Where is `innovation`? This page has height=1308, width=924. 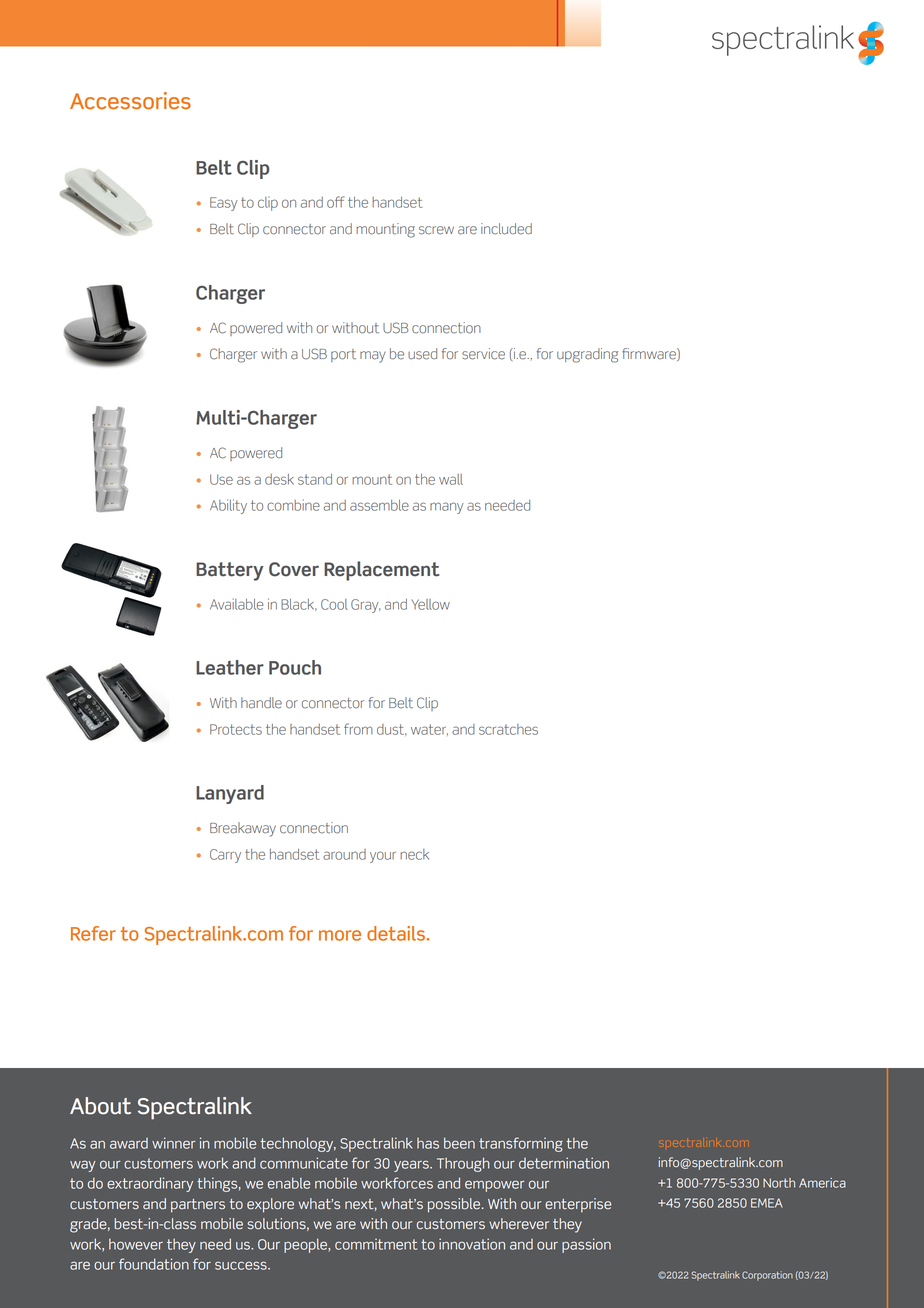
innovation is located at coordinates (472, 1244).
